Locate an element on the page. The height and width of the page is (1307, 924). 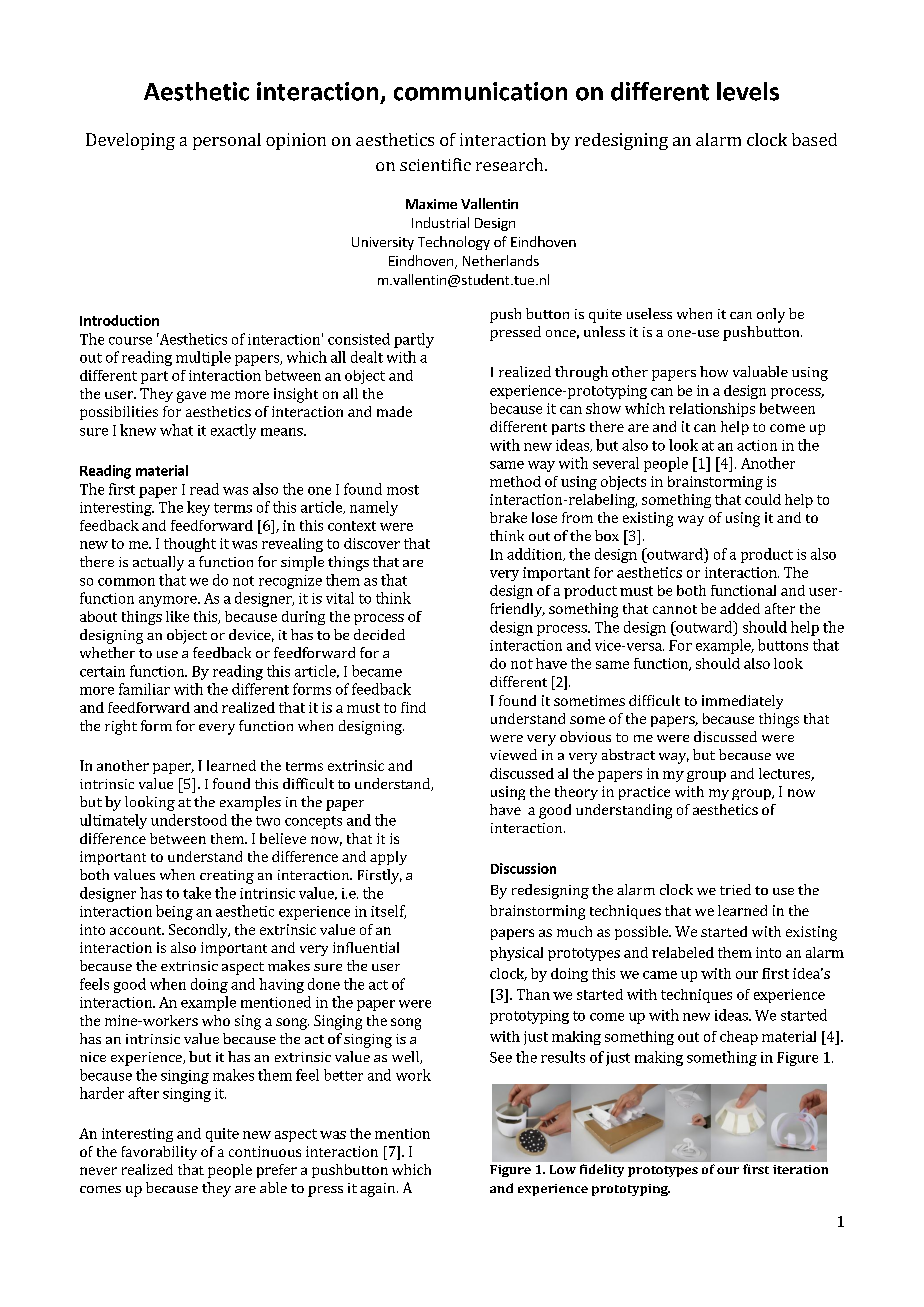
relabeled is located at coordinates (683, 952).
